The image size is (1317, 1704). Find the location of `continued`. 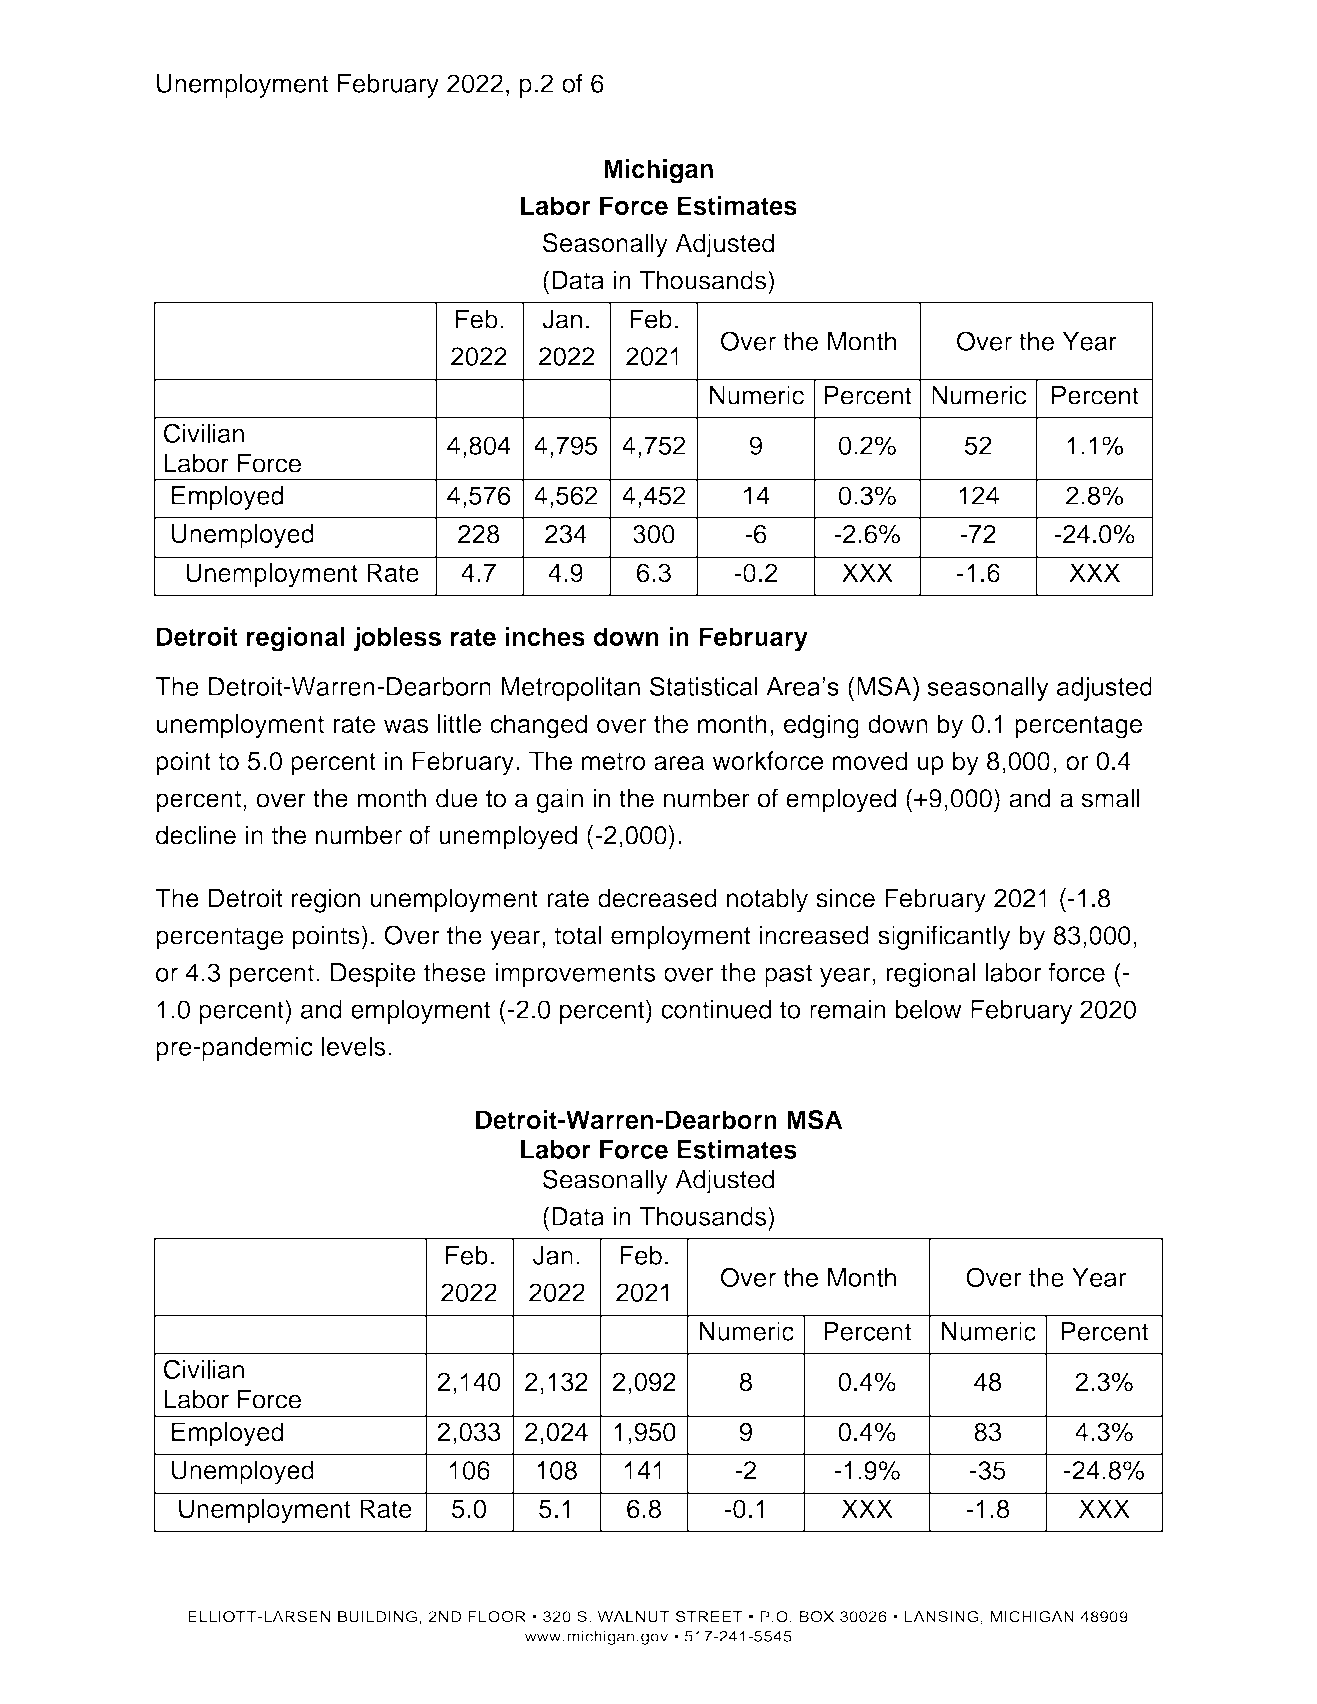

continued is located at coordinates (716, 1009).
